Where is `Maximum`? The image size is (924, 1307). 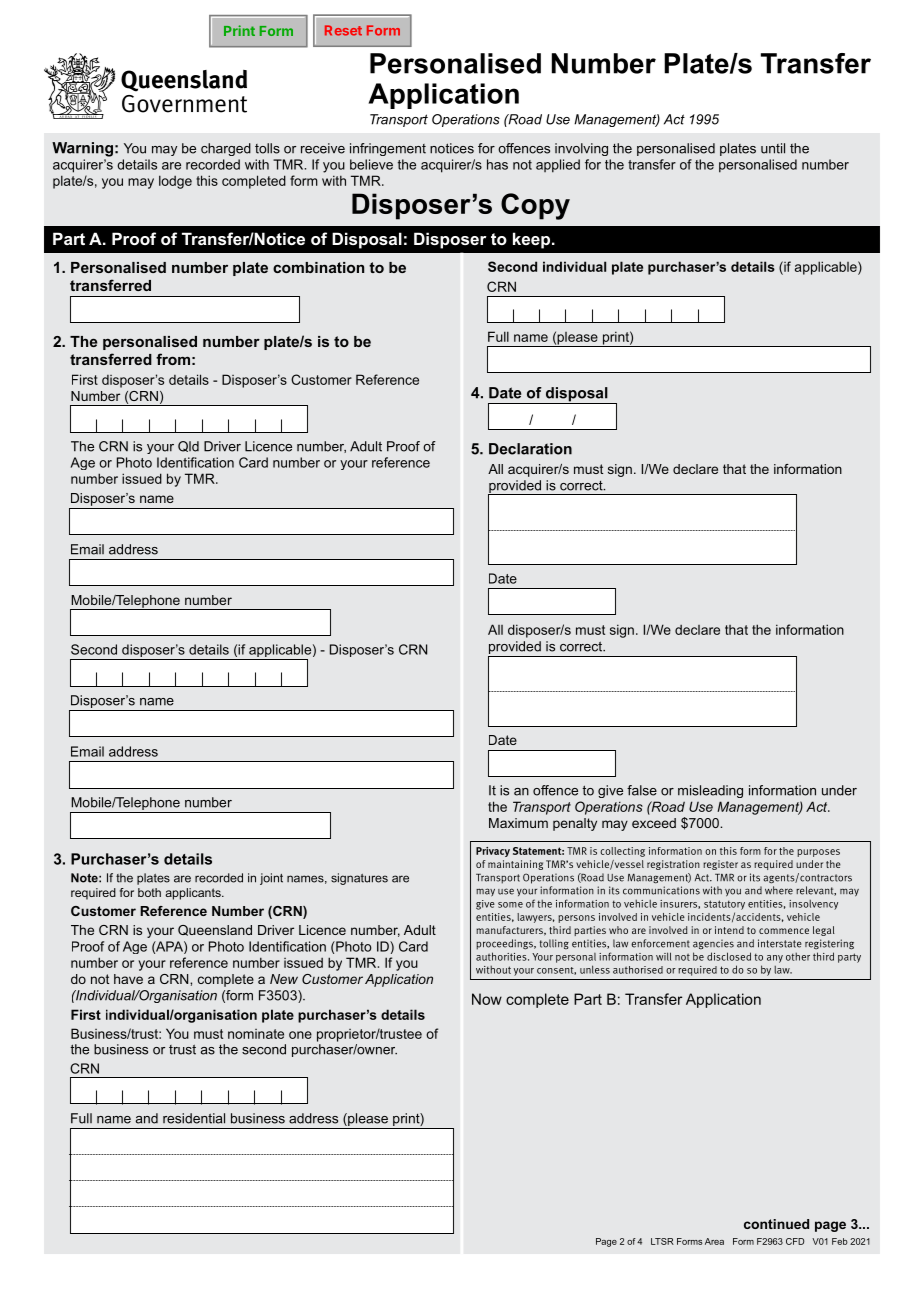
Maximum is located at coordinates (518, 823).
